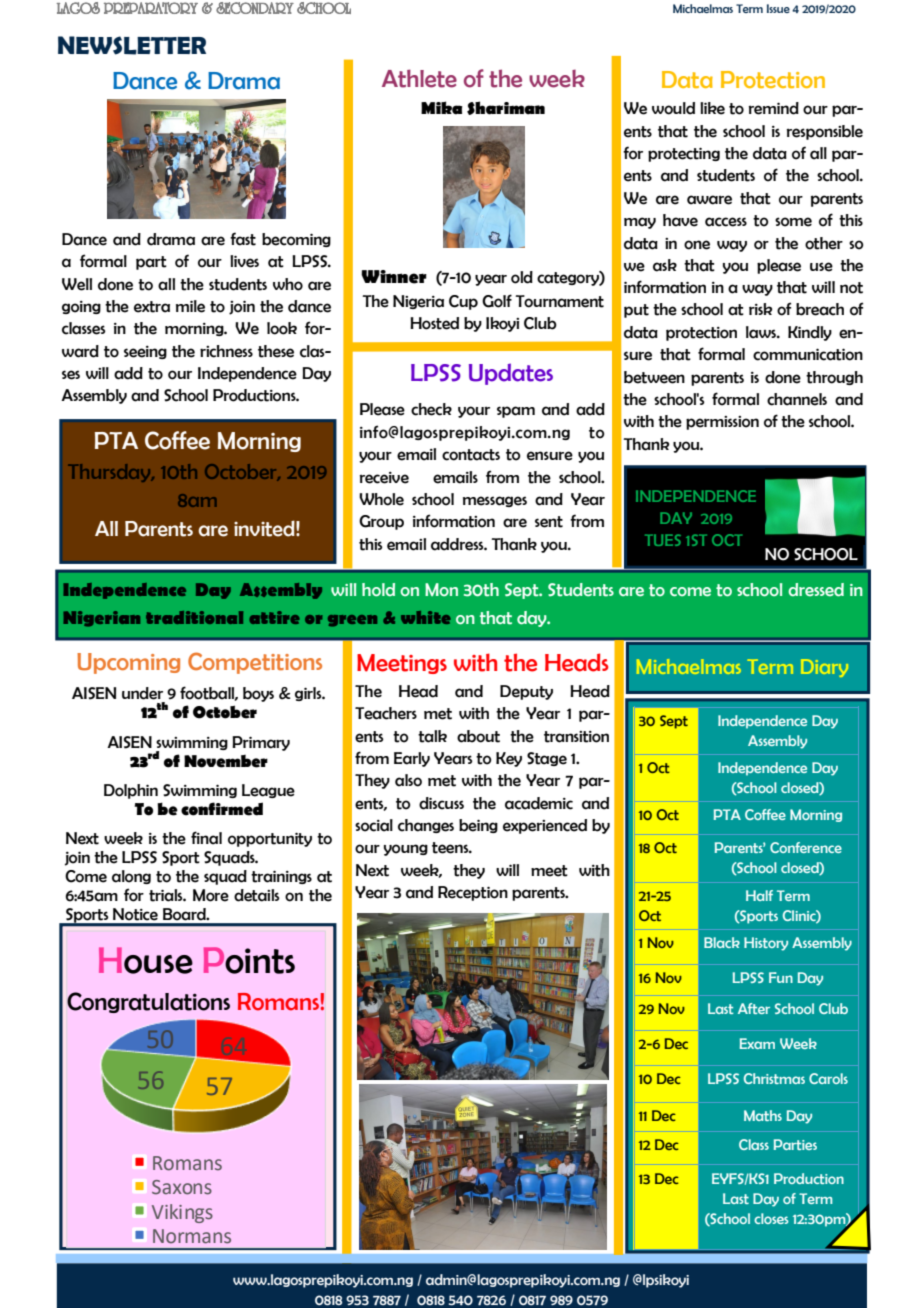 The height and width of the screenshot is (1308, 924). I want to click on Maths, so click(763, 1115).
